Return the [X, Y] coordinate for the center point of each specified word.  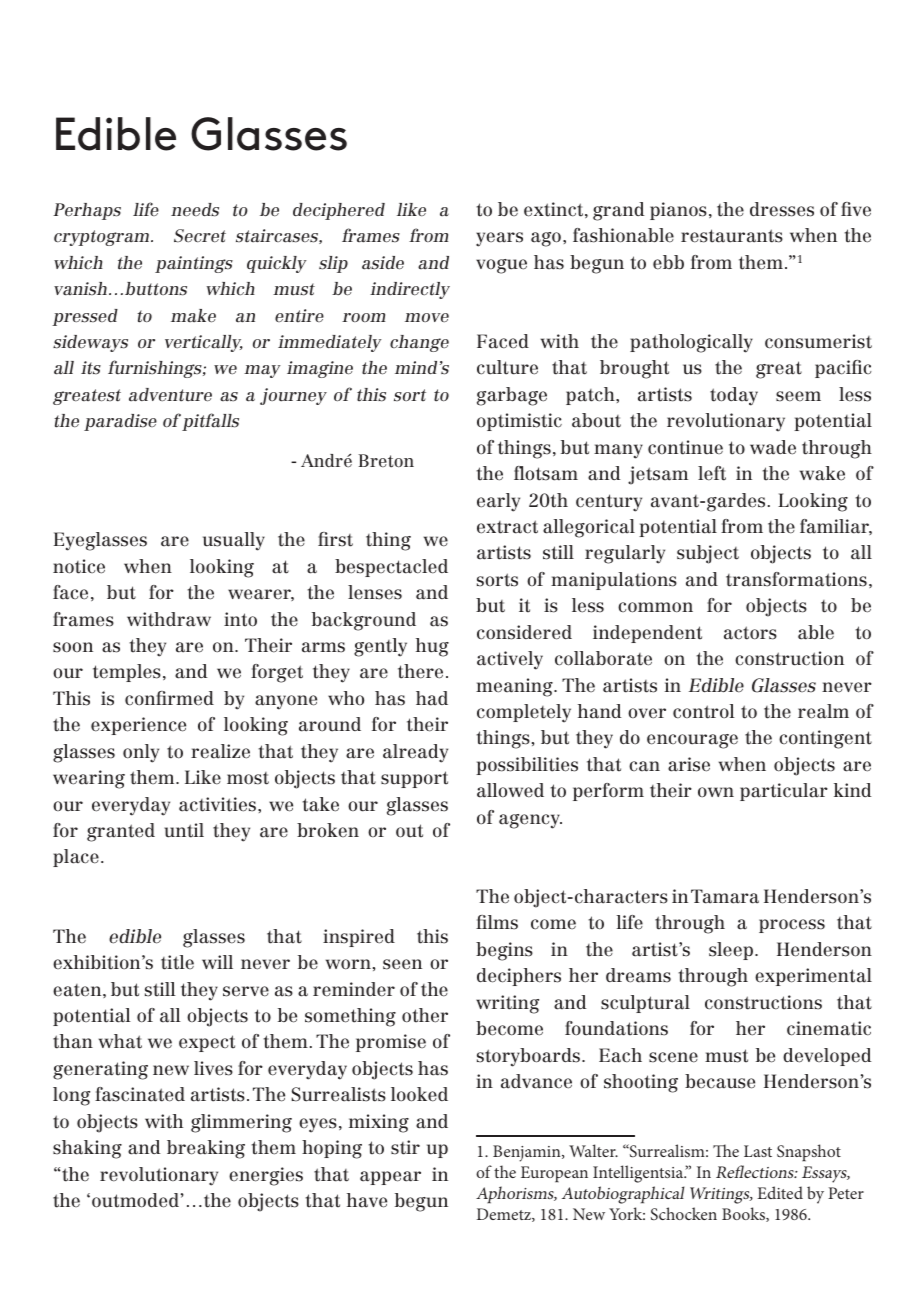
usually [234, 541]
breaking [206, 1149]
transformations [796, 579]
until [184, 830]
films [497, 922]
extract [507, 527]
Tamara [725, 896]
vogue [501, 266]
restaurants [732, 236]
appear [390, 1178]
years [499, 239]
